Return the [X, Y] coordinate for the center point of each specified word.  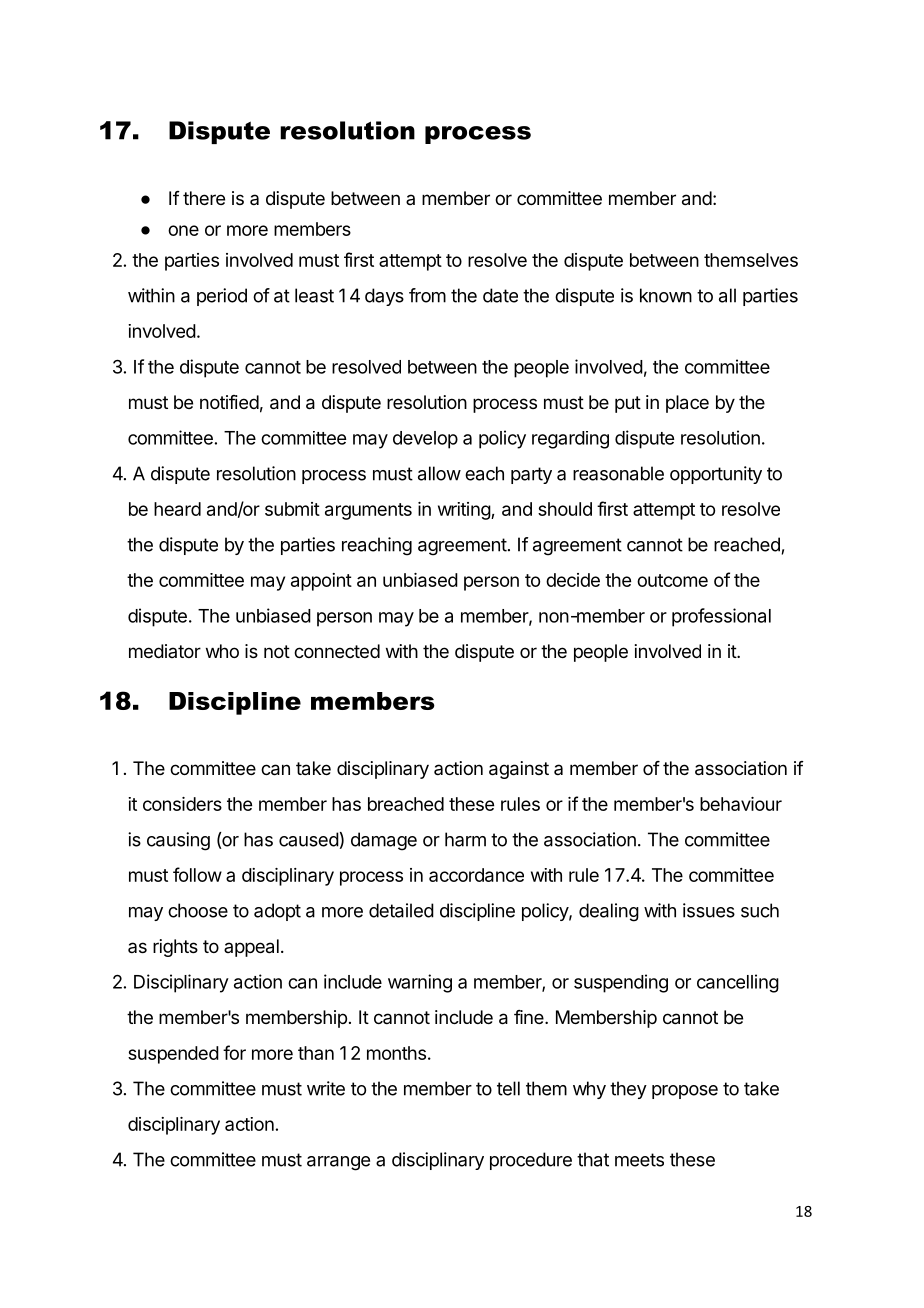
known [666, 295]
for [234, 1052]
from [427, 295]
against [519, 770]
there [204, 198]
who [222, 651]
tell [508, 1088]
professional [721, 617]
